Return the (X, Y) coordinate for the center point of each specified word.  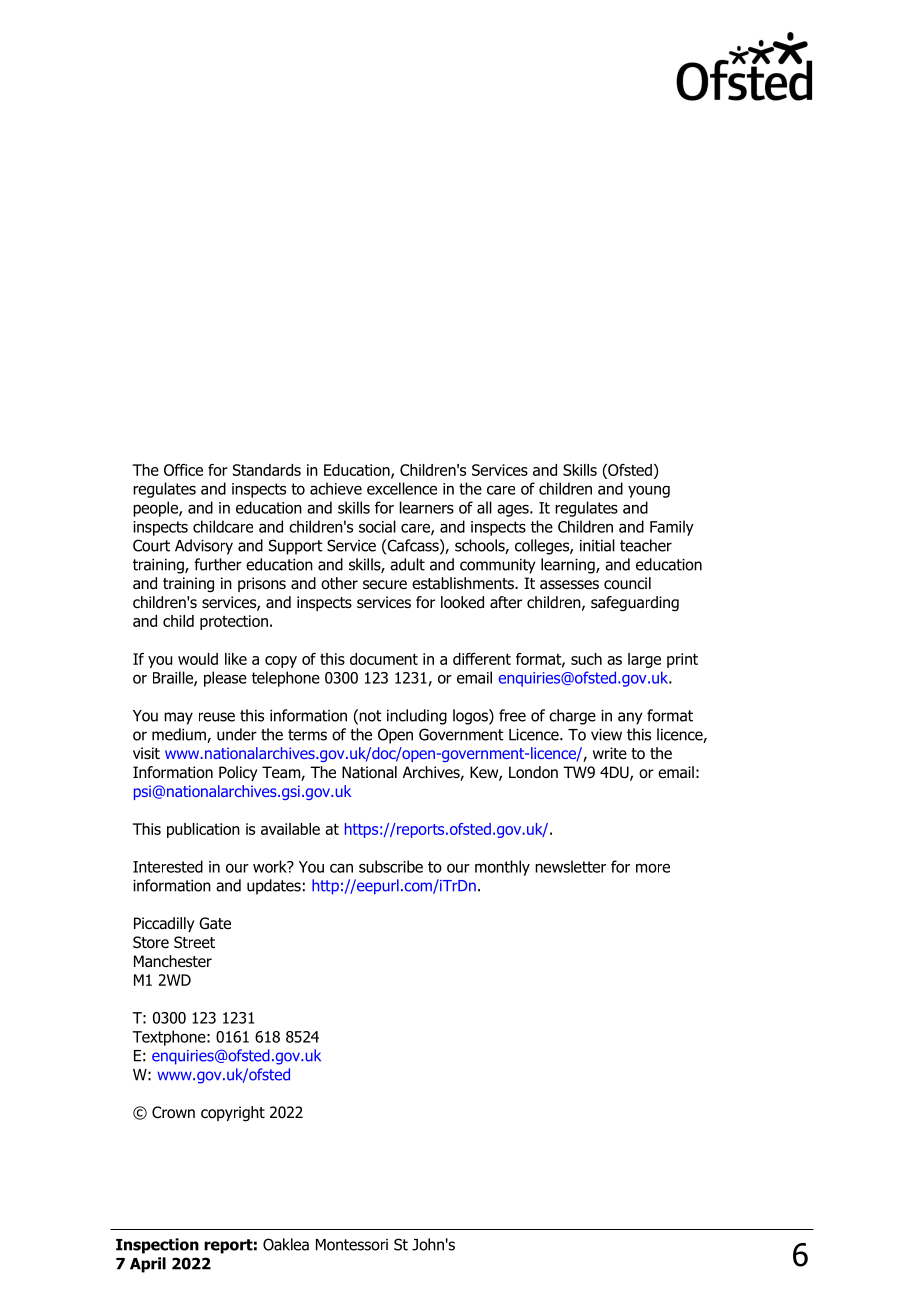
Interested (168, 866)
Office (183, 470)
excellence (402, 488)
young (649, 491)
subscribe (391, 866)
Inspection (157, 1246)
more (653, 868)
